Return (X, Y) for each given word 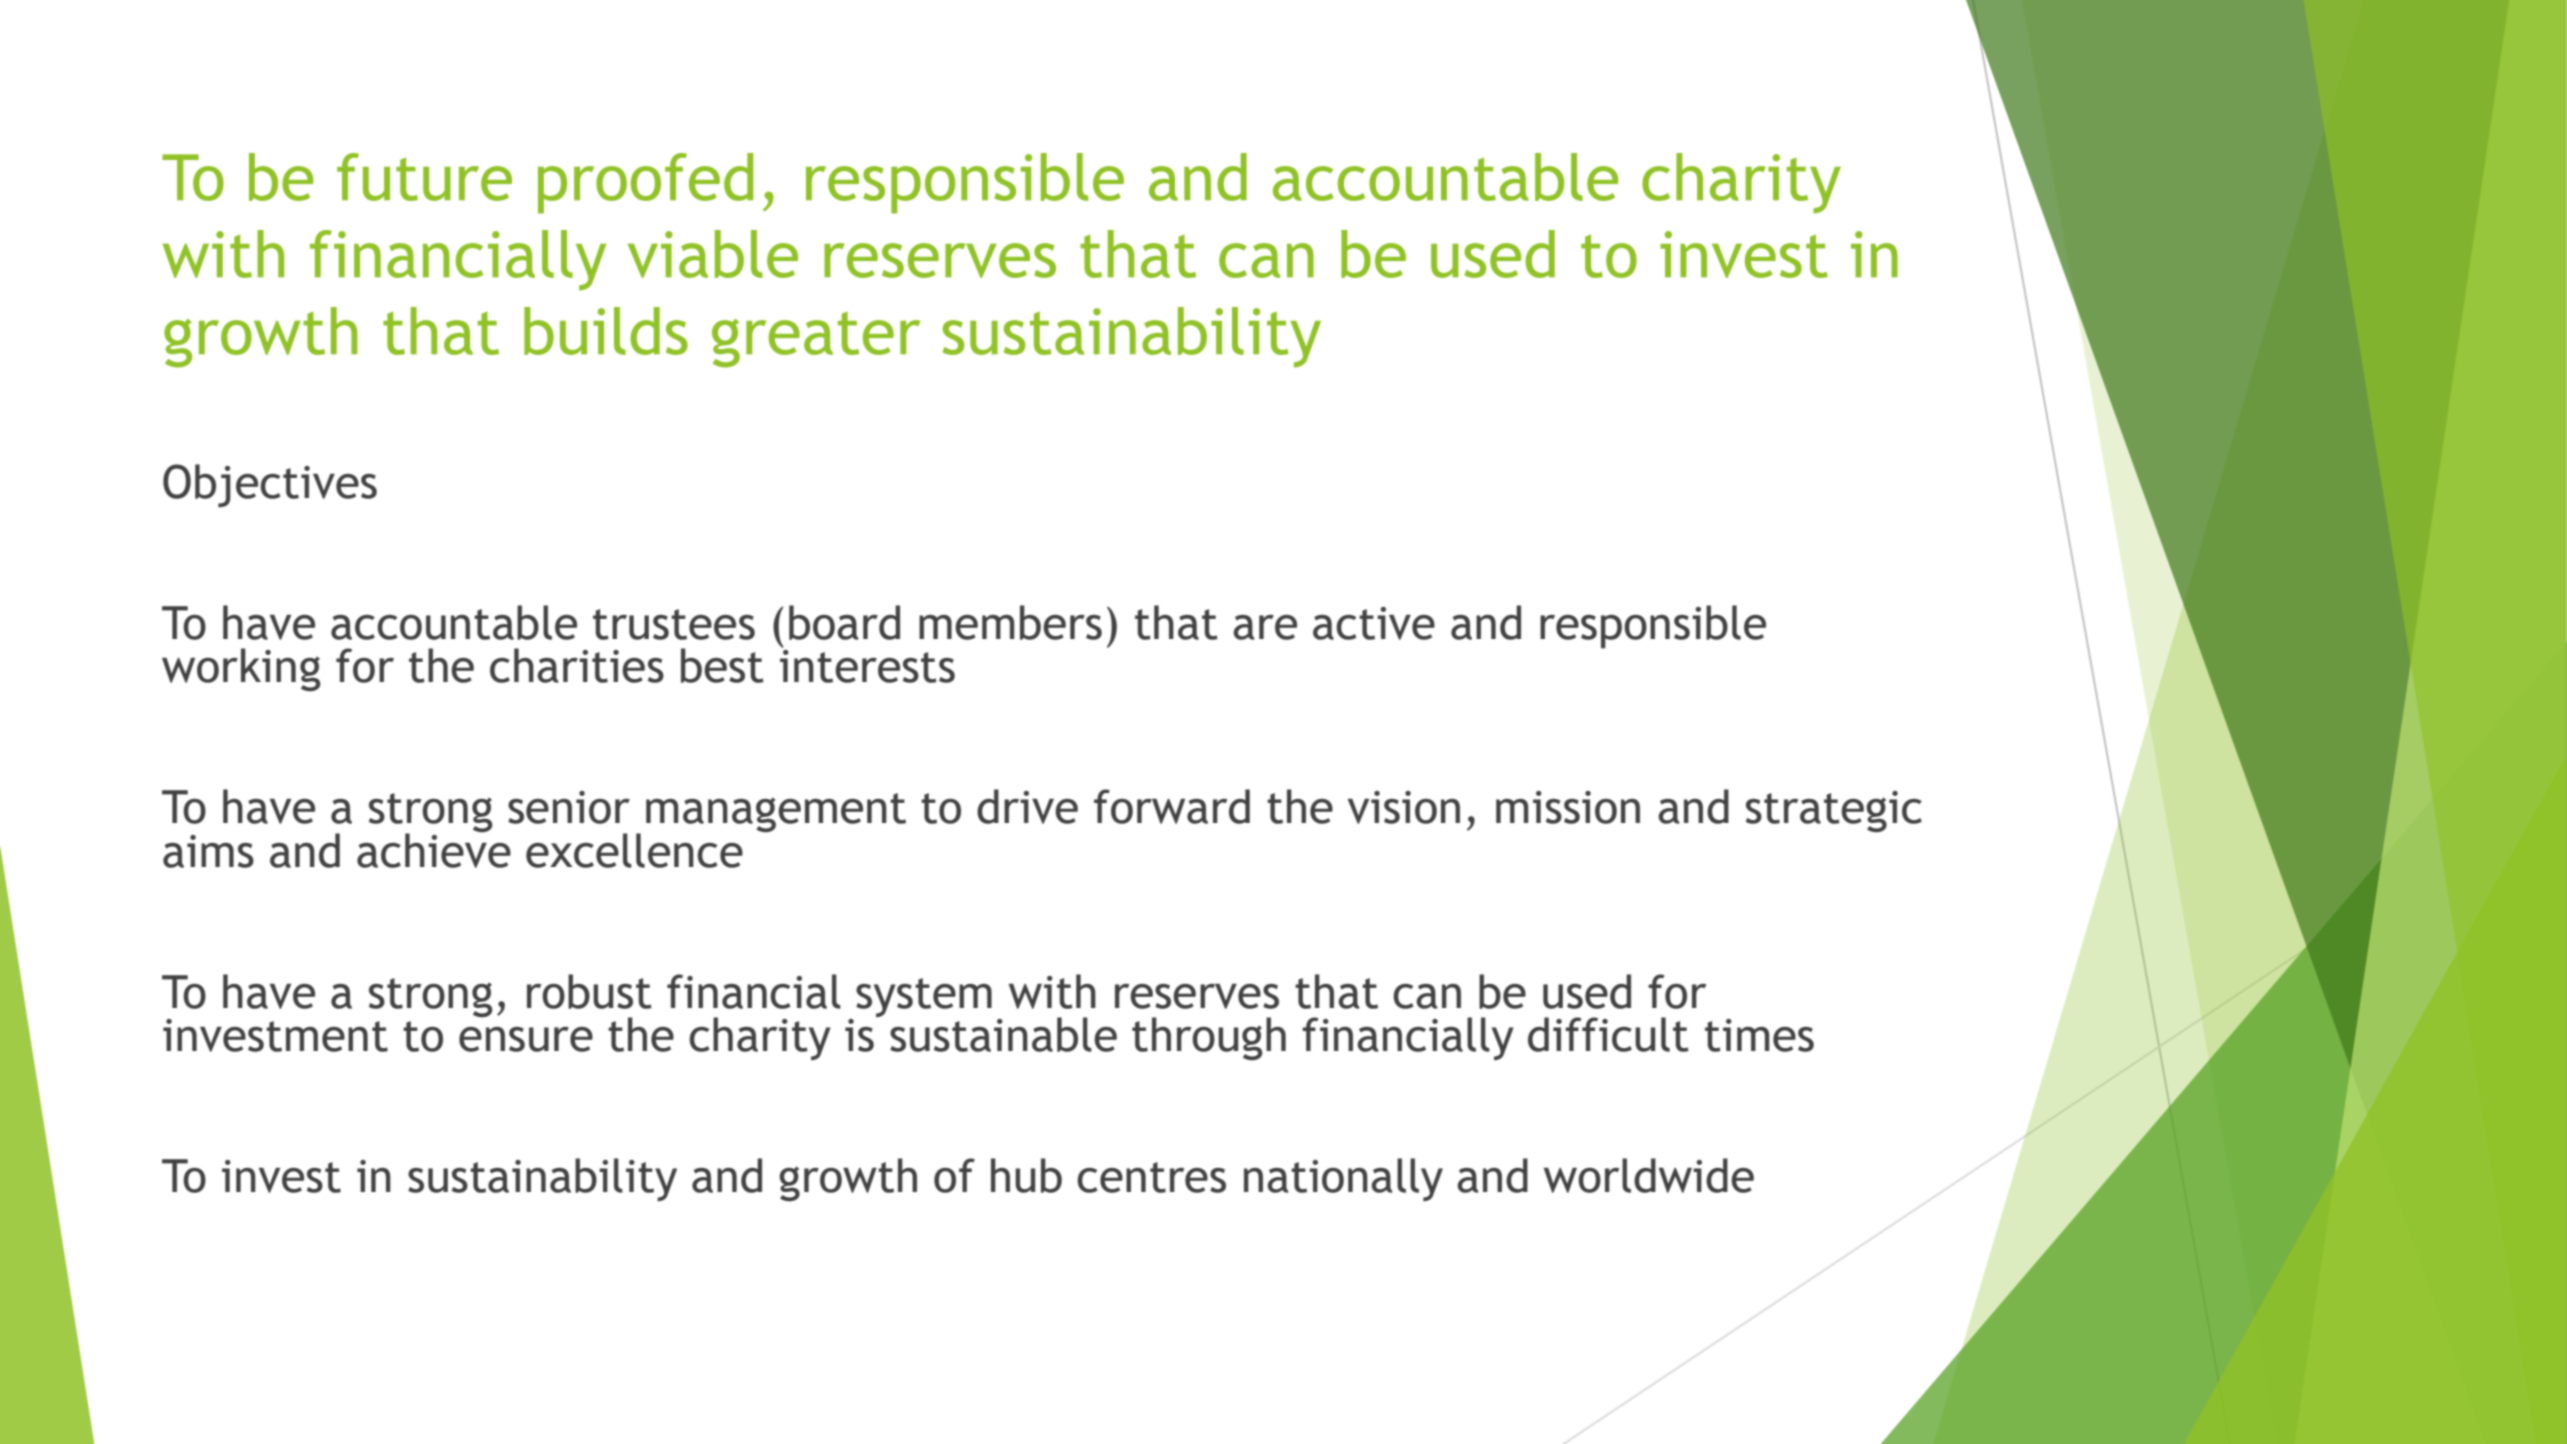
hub (1026, 1175)
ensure (526, 1039)
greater (816, 340)
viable (713, 254)
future (424, 177)
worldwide (1649, 1175)
